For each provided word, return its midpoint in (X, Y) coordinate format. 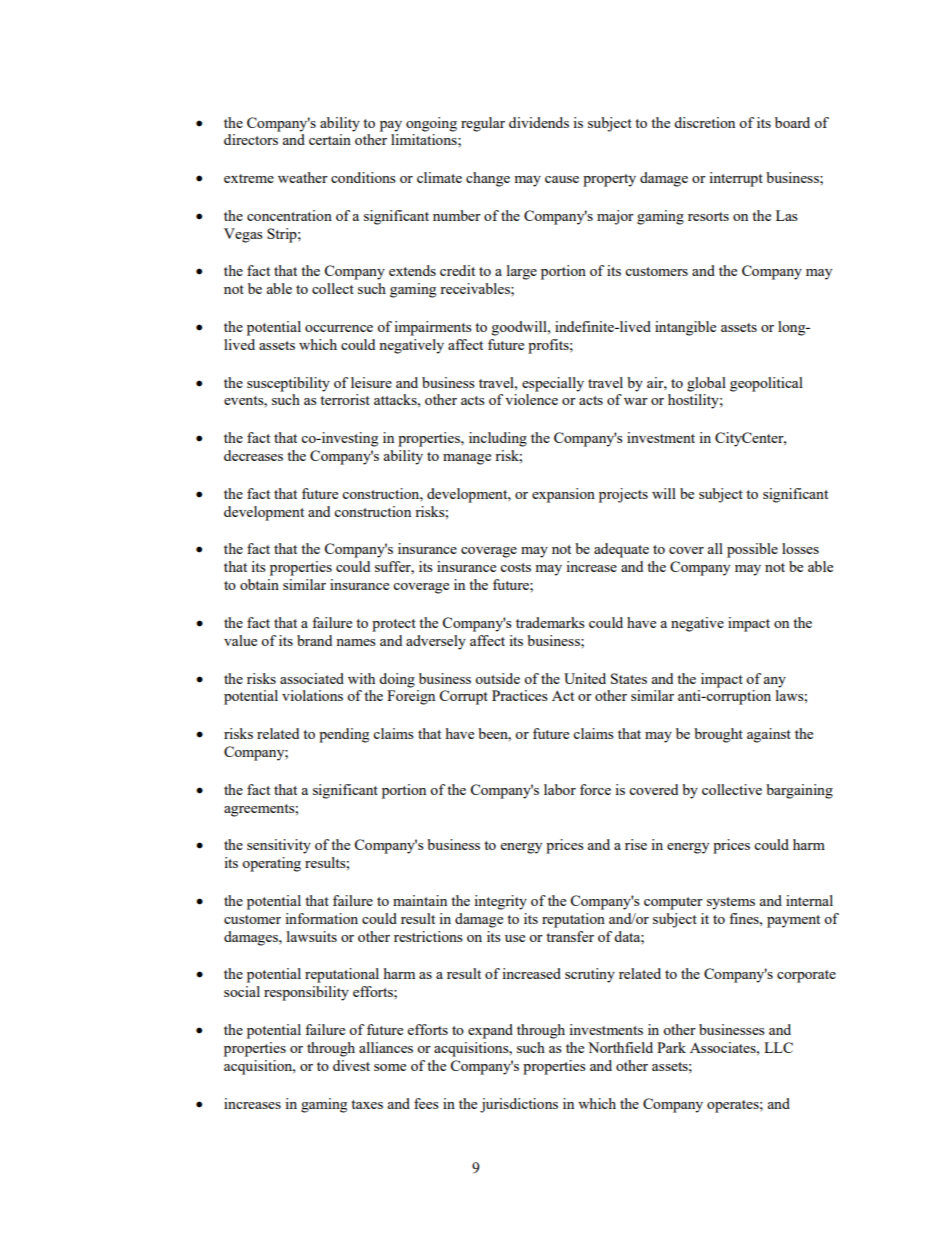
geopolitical (766, 384)
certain (330, 139)
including (498, 439)
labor (560, 789)
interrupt (736, 179)
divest (351, 1065)
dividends (539, 122)
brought (718, 735)
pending (344, 735)
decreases (253, 455)
